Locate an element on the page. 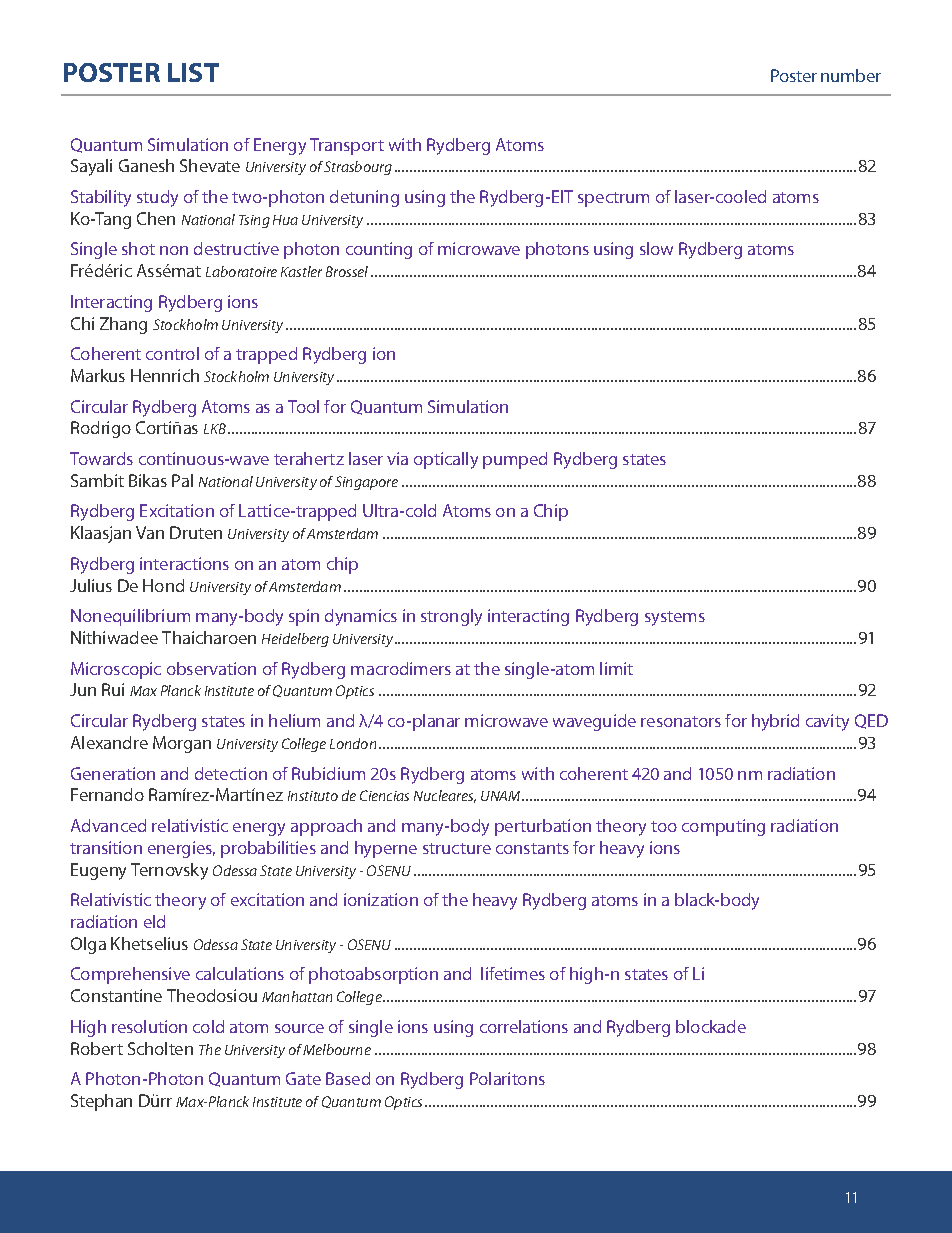  systems is located at coordinates (675, 618).
